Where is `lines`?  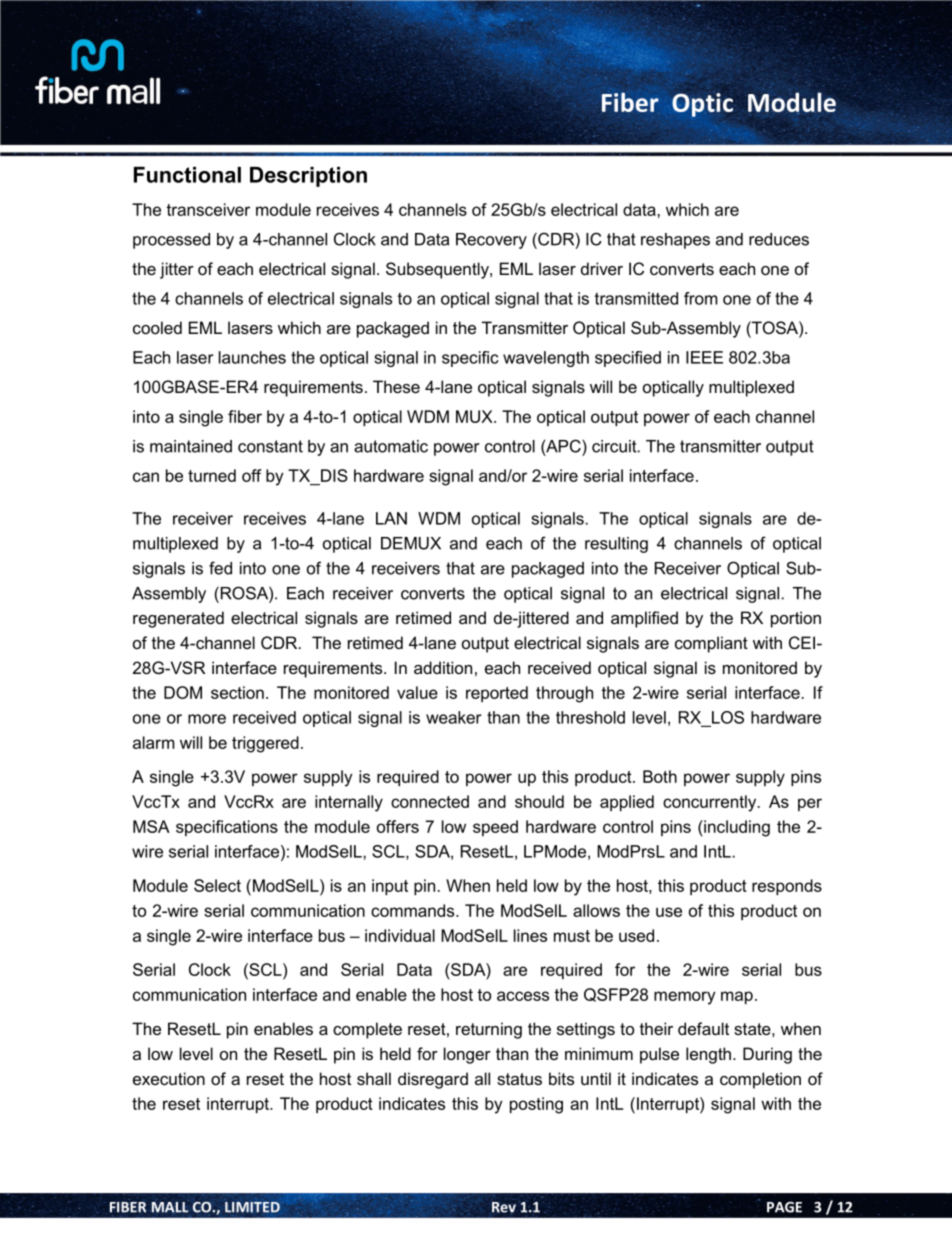
lines is located at coordinates (530, 935).
